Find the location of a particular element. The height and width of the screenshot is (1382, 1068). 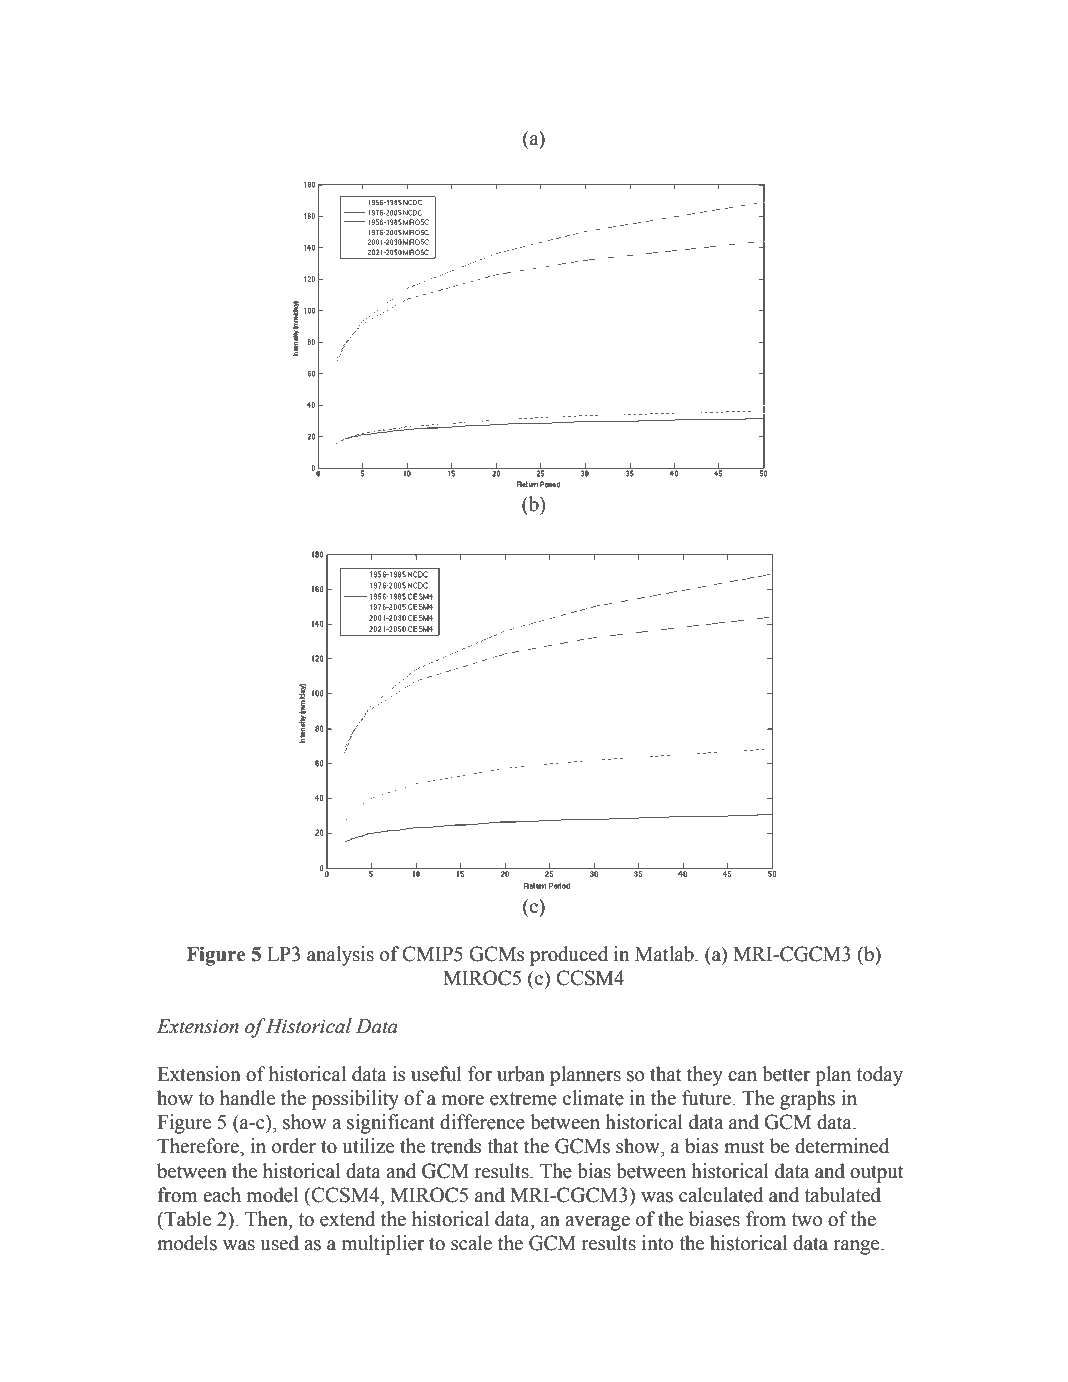

analysis is located at coordinates (340, 956).
